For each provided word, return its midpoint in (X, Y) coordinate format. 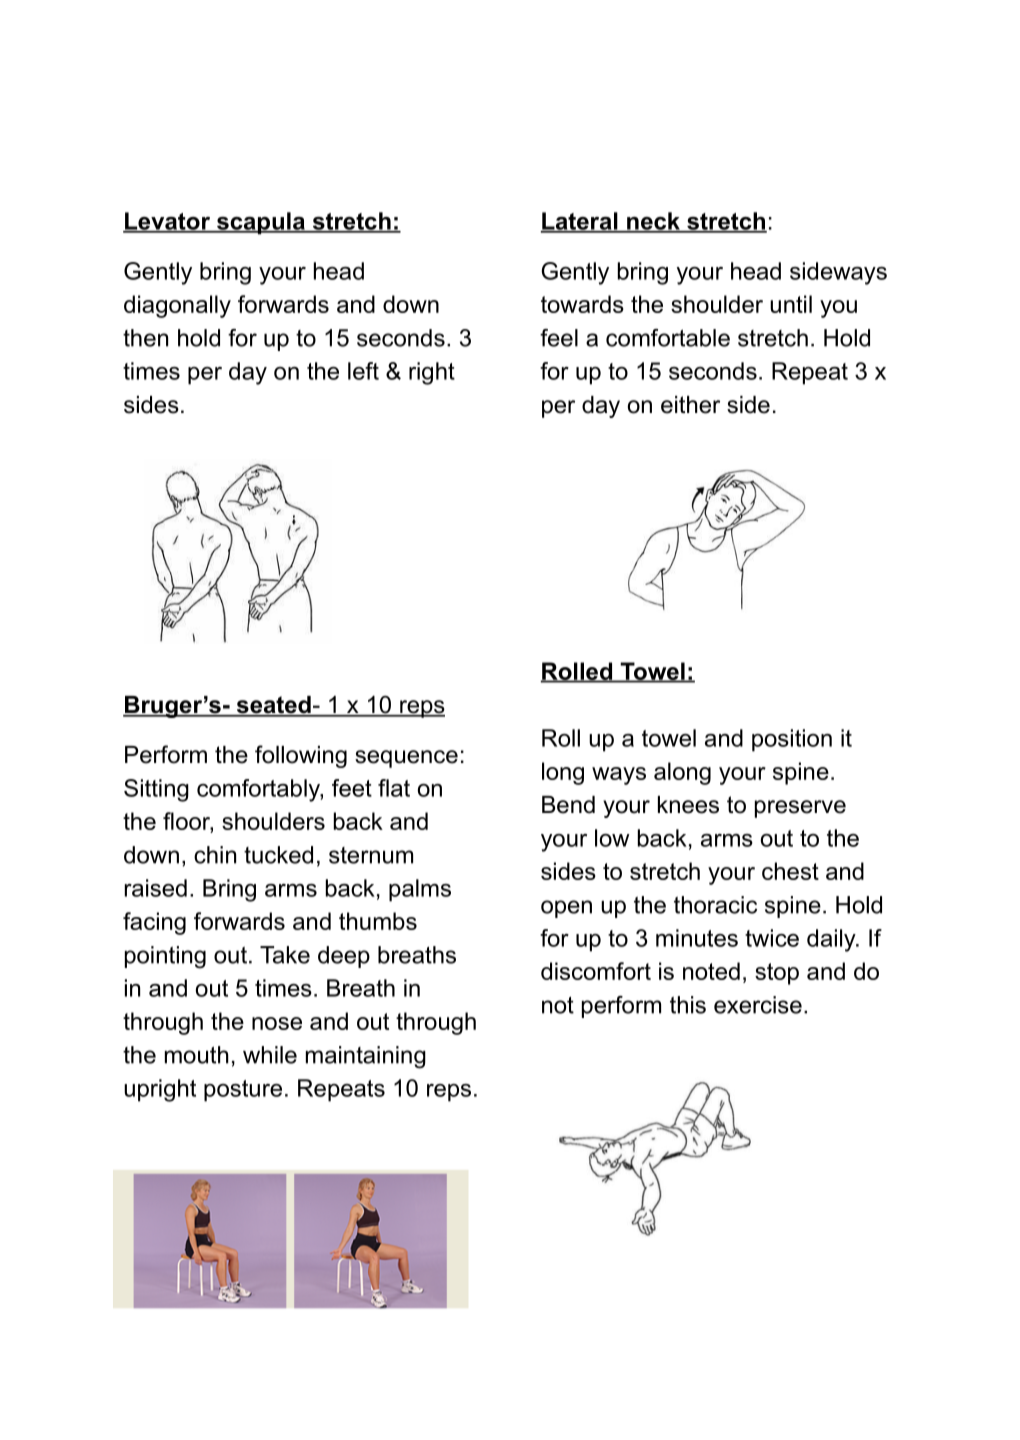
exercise (758, 1005)
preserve (800, 809)
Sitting (156, 790)
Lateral (580, 222)
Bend (568, 805)
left (363, 371)
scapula (260, 223)
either (690, 405)
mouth (197, 1055)
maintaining (366, 1057)
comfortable (668, 338)
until (791, 304)
